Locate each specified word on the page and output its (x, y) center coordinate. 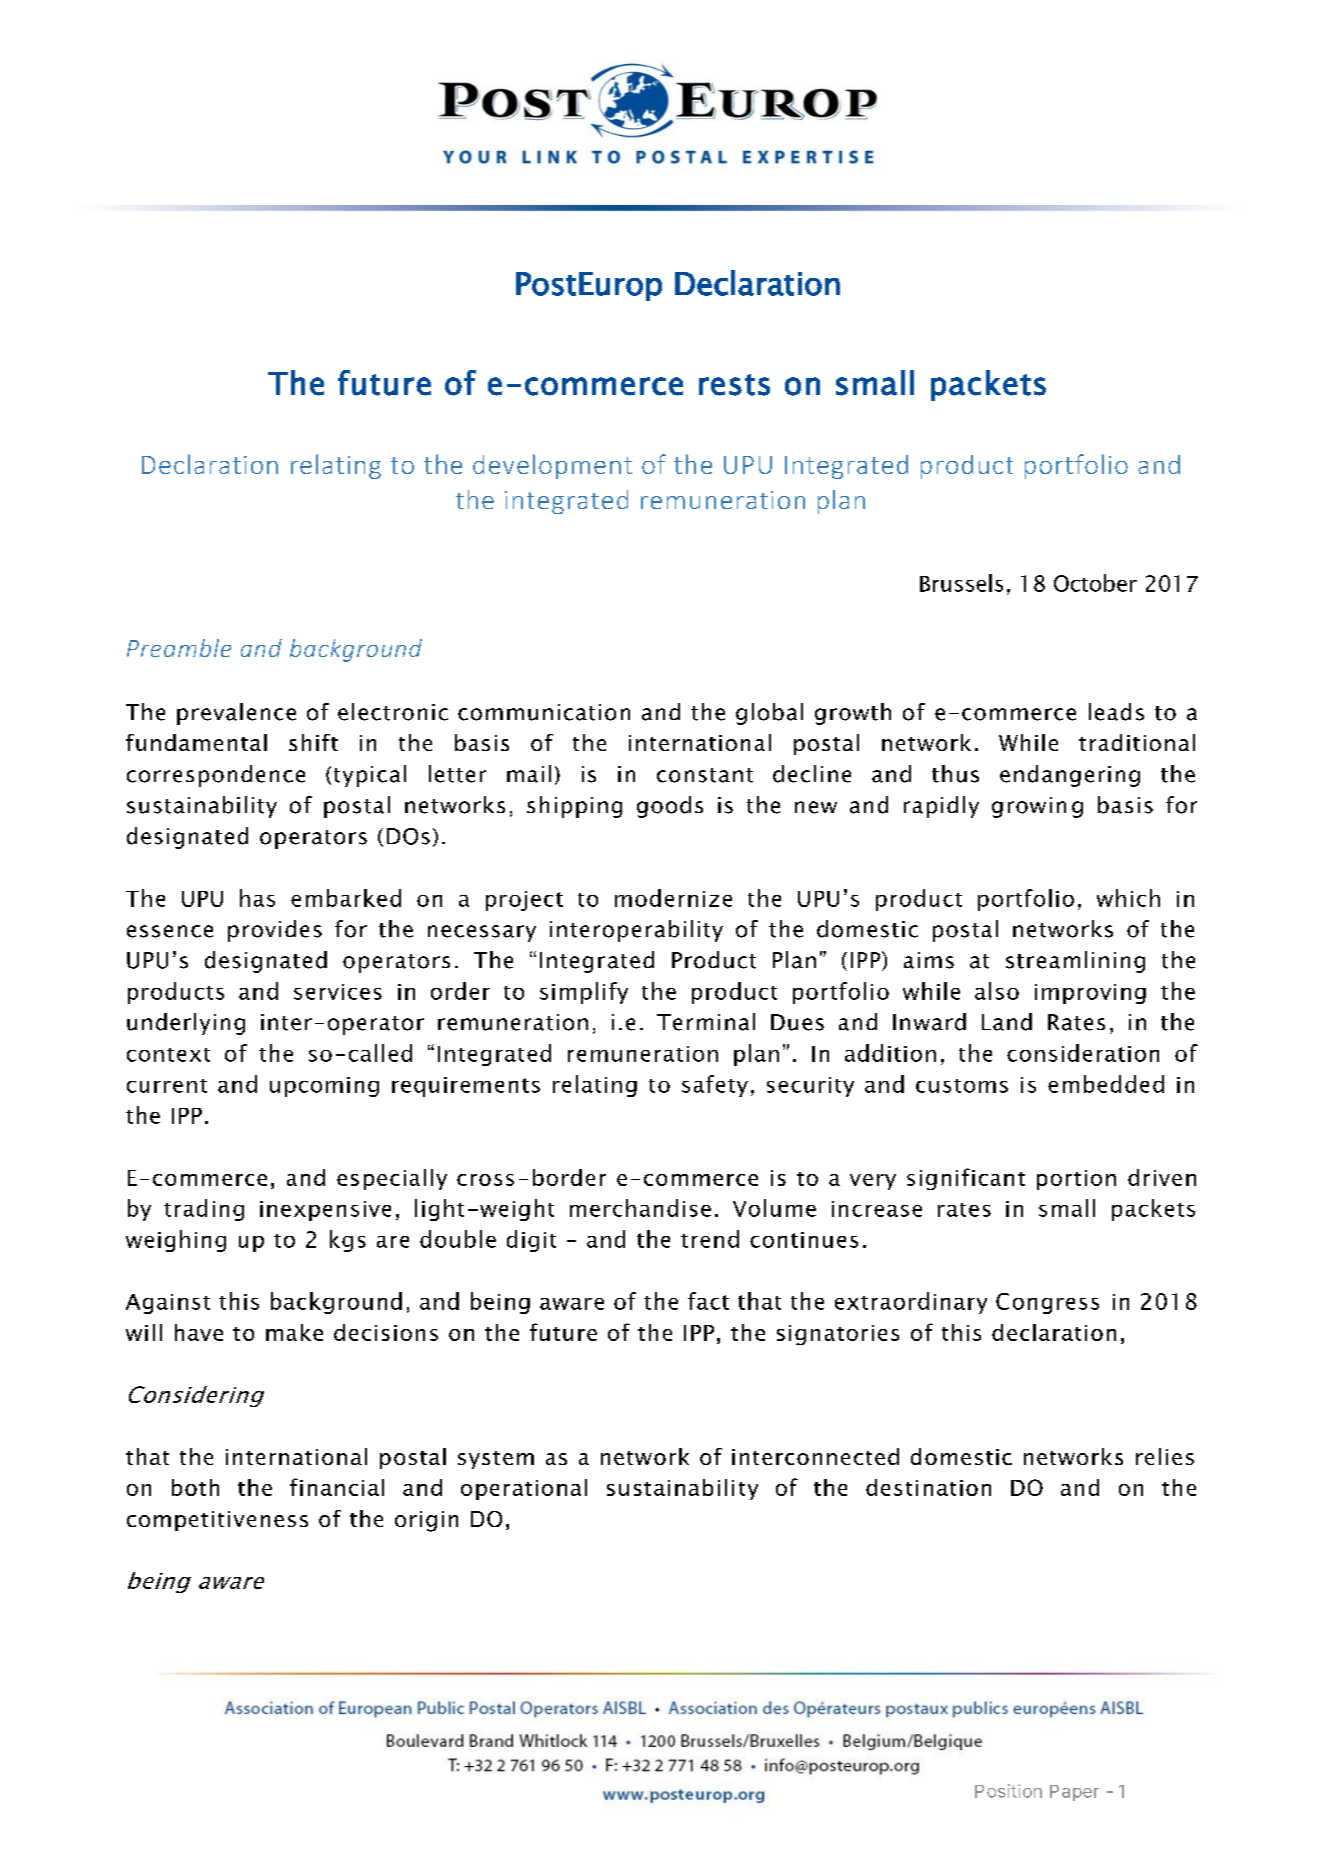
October (1095, 583)
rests (734, 385)
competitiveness (217, 1521)
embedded (1106, 1084)
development (552, 466)
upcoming (324, 1087)
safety (715, 1086)
